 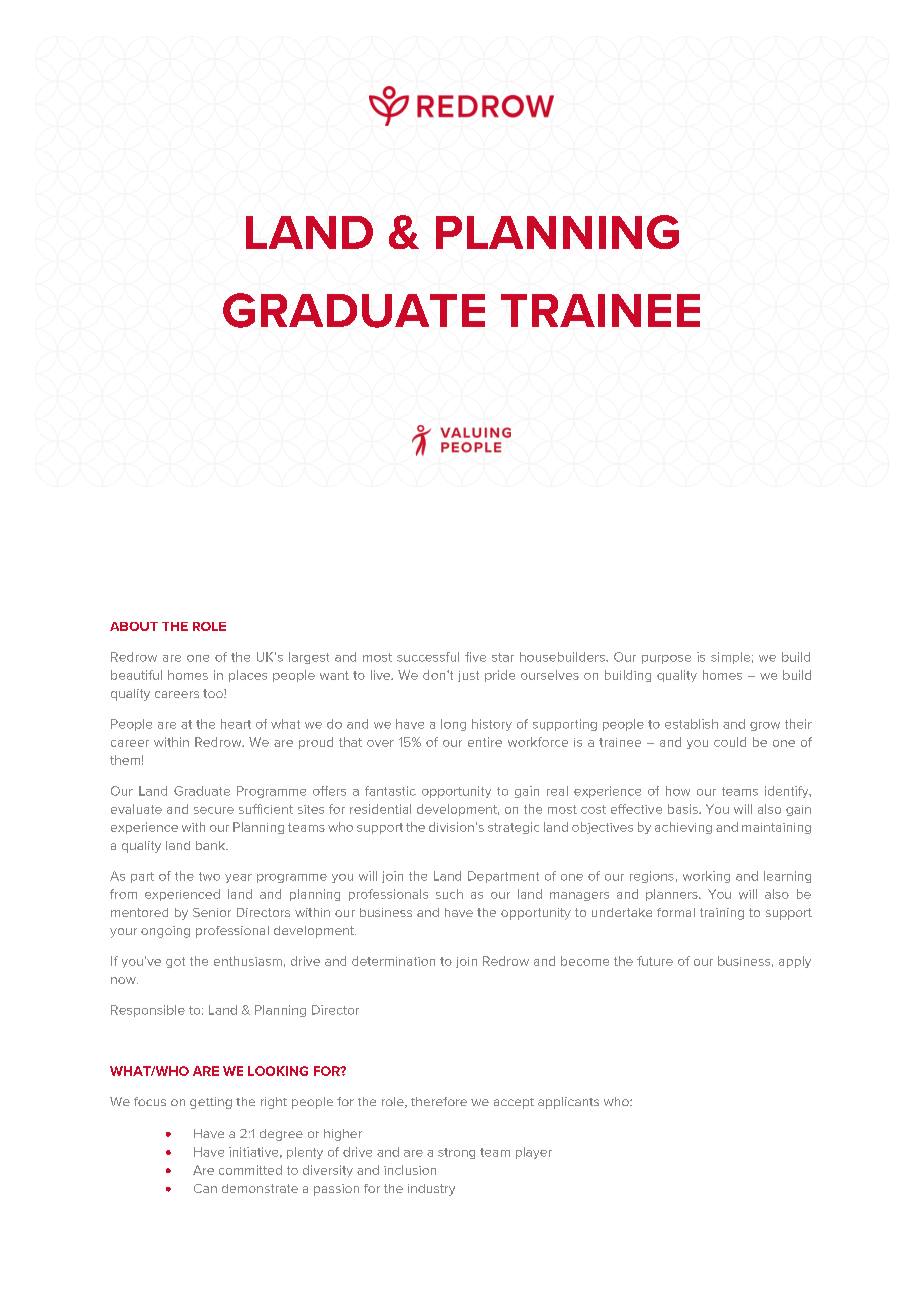 I want to click on five, so click(x=475, y=657).
